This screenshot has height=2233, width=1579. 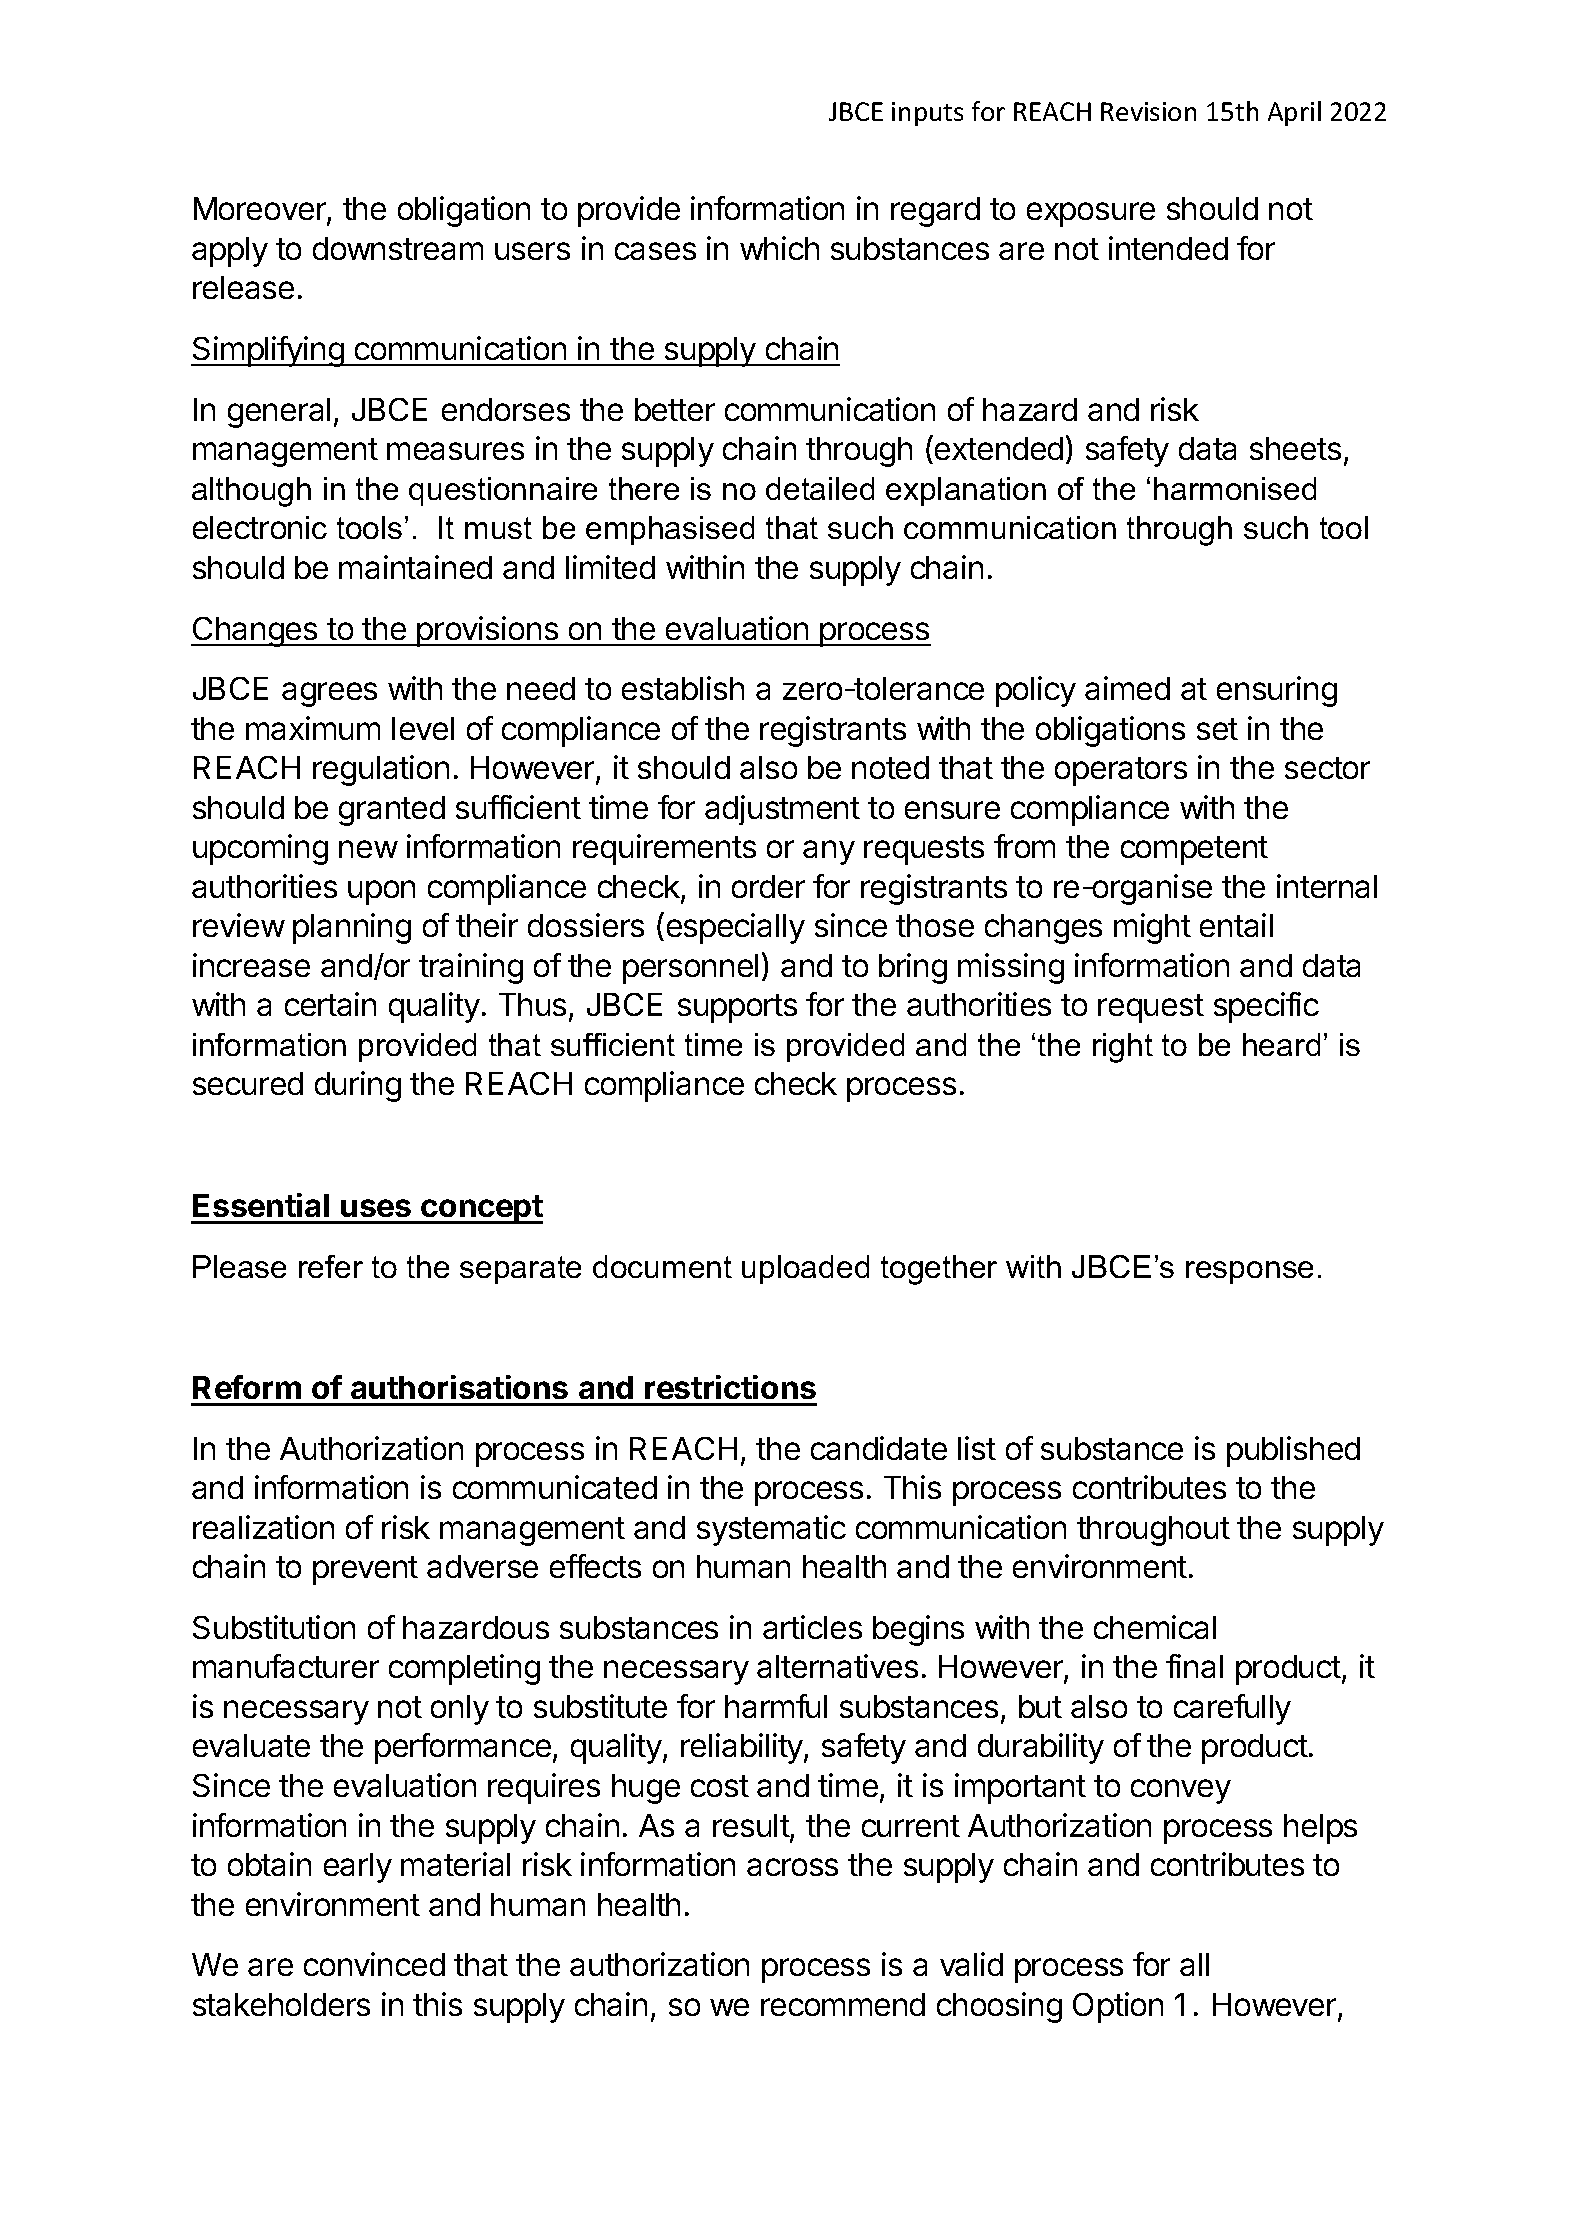 What do you see at coordinates (358, 1086) in the screenshot?
I see `during` at bounding box center [358, 1086].
